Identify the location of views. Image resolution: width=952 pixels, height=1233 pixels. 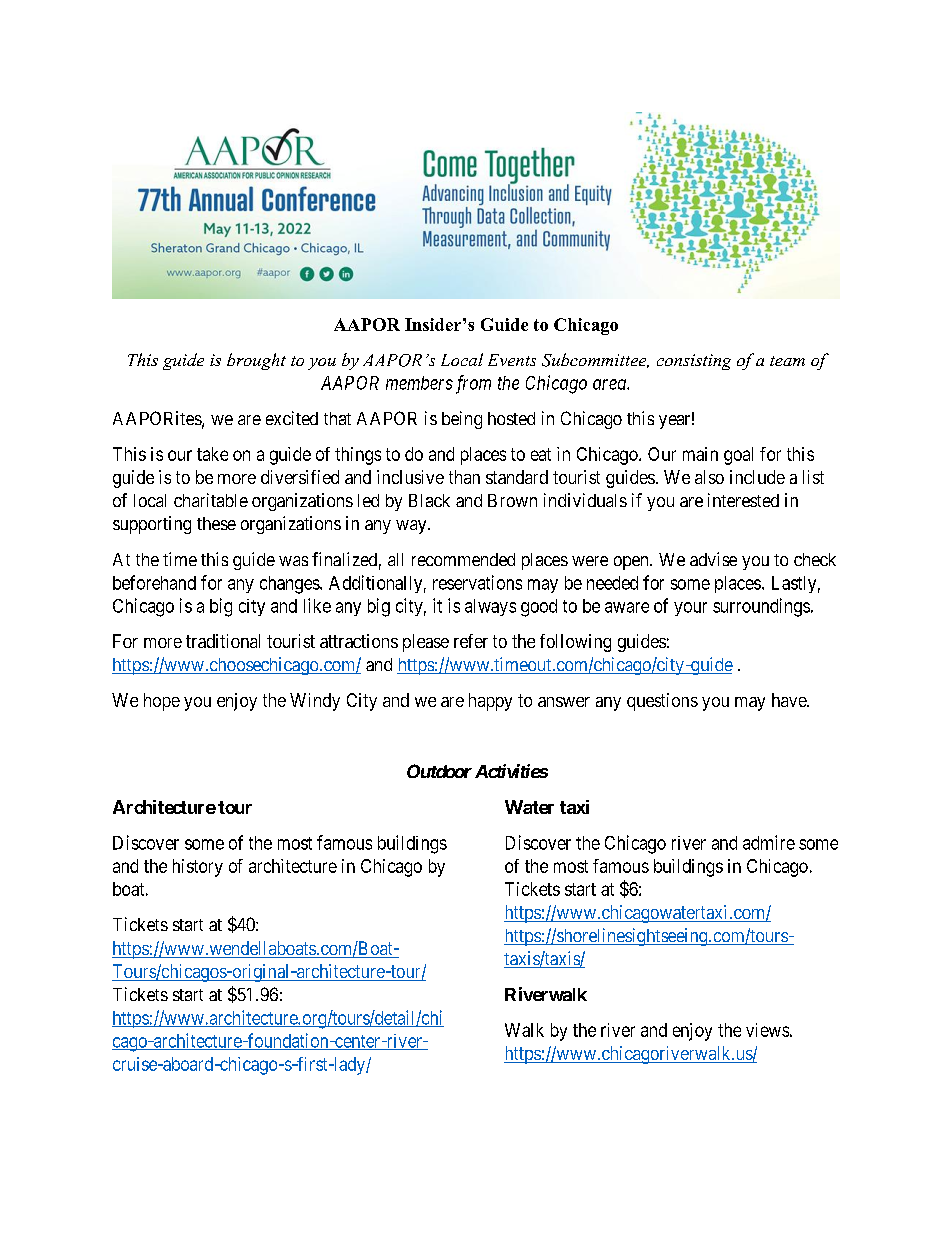
(767, 1030).
